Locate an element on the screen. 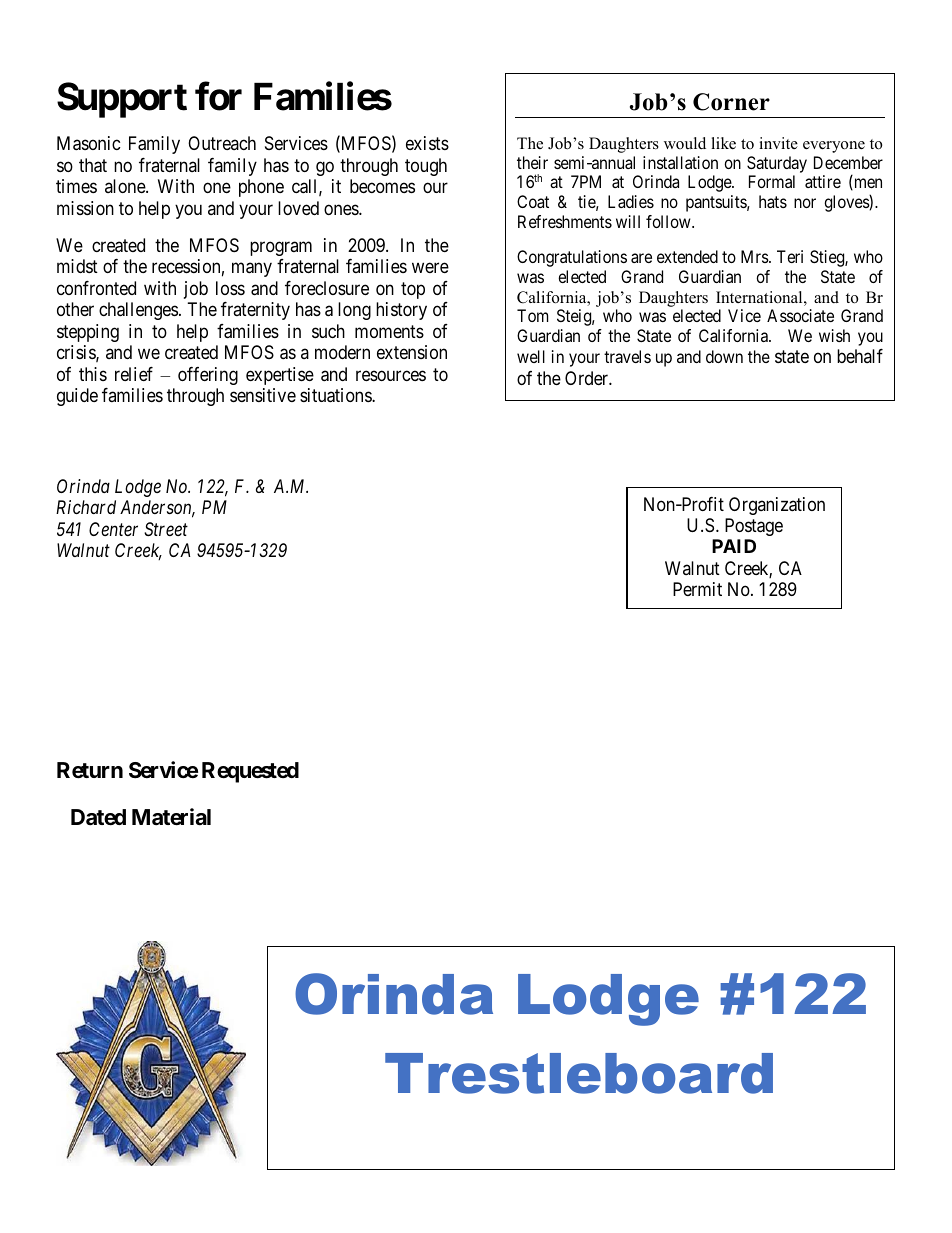 The image size is (952, 1233). exists is located at coordinates (427, 143).
